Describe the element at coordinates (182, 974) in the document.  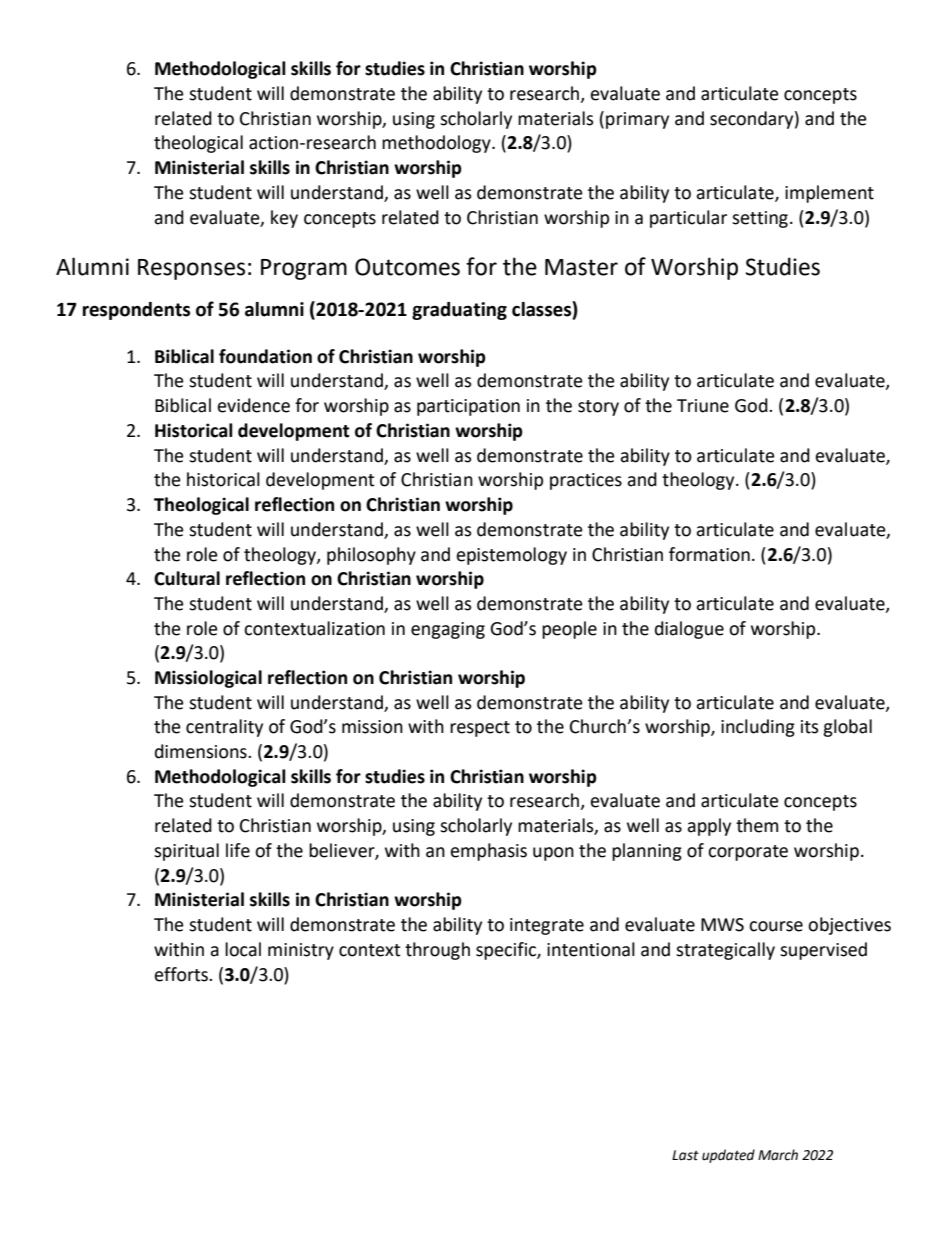
I see `efforts` at that location.
